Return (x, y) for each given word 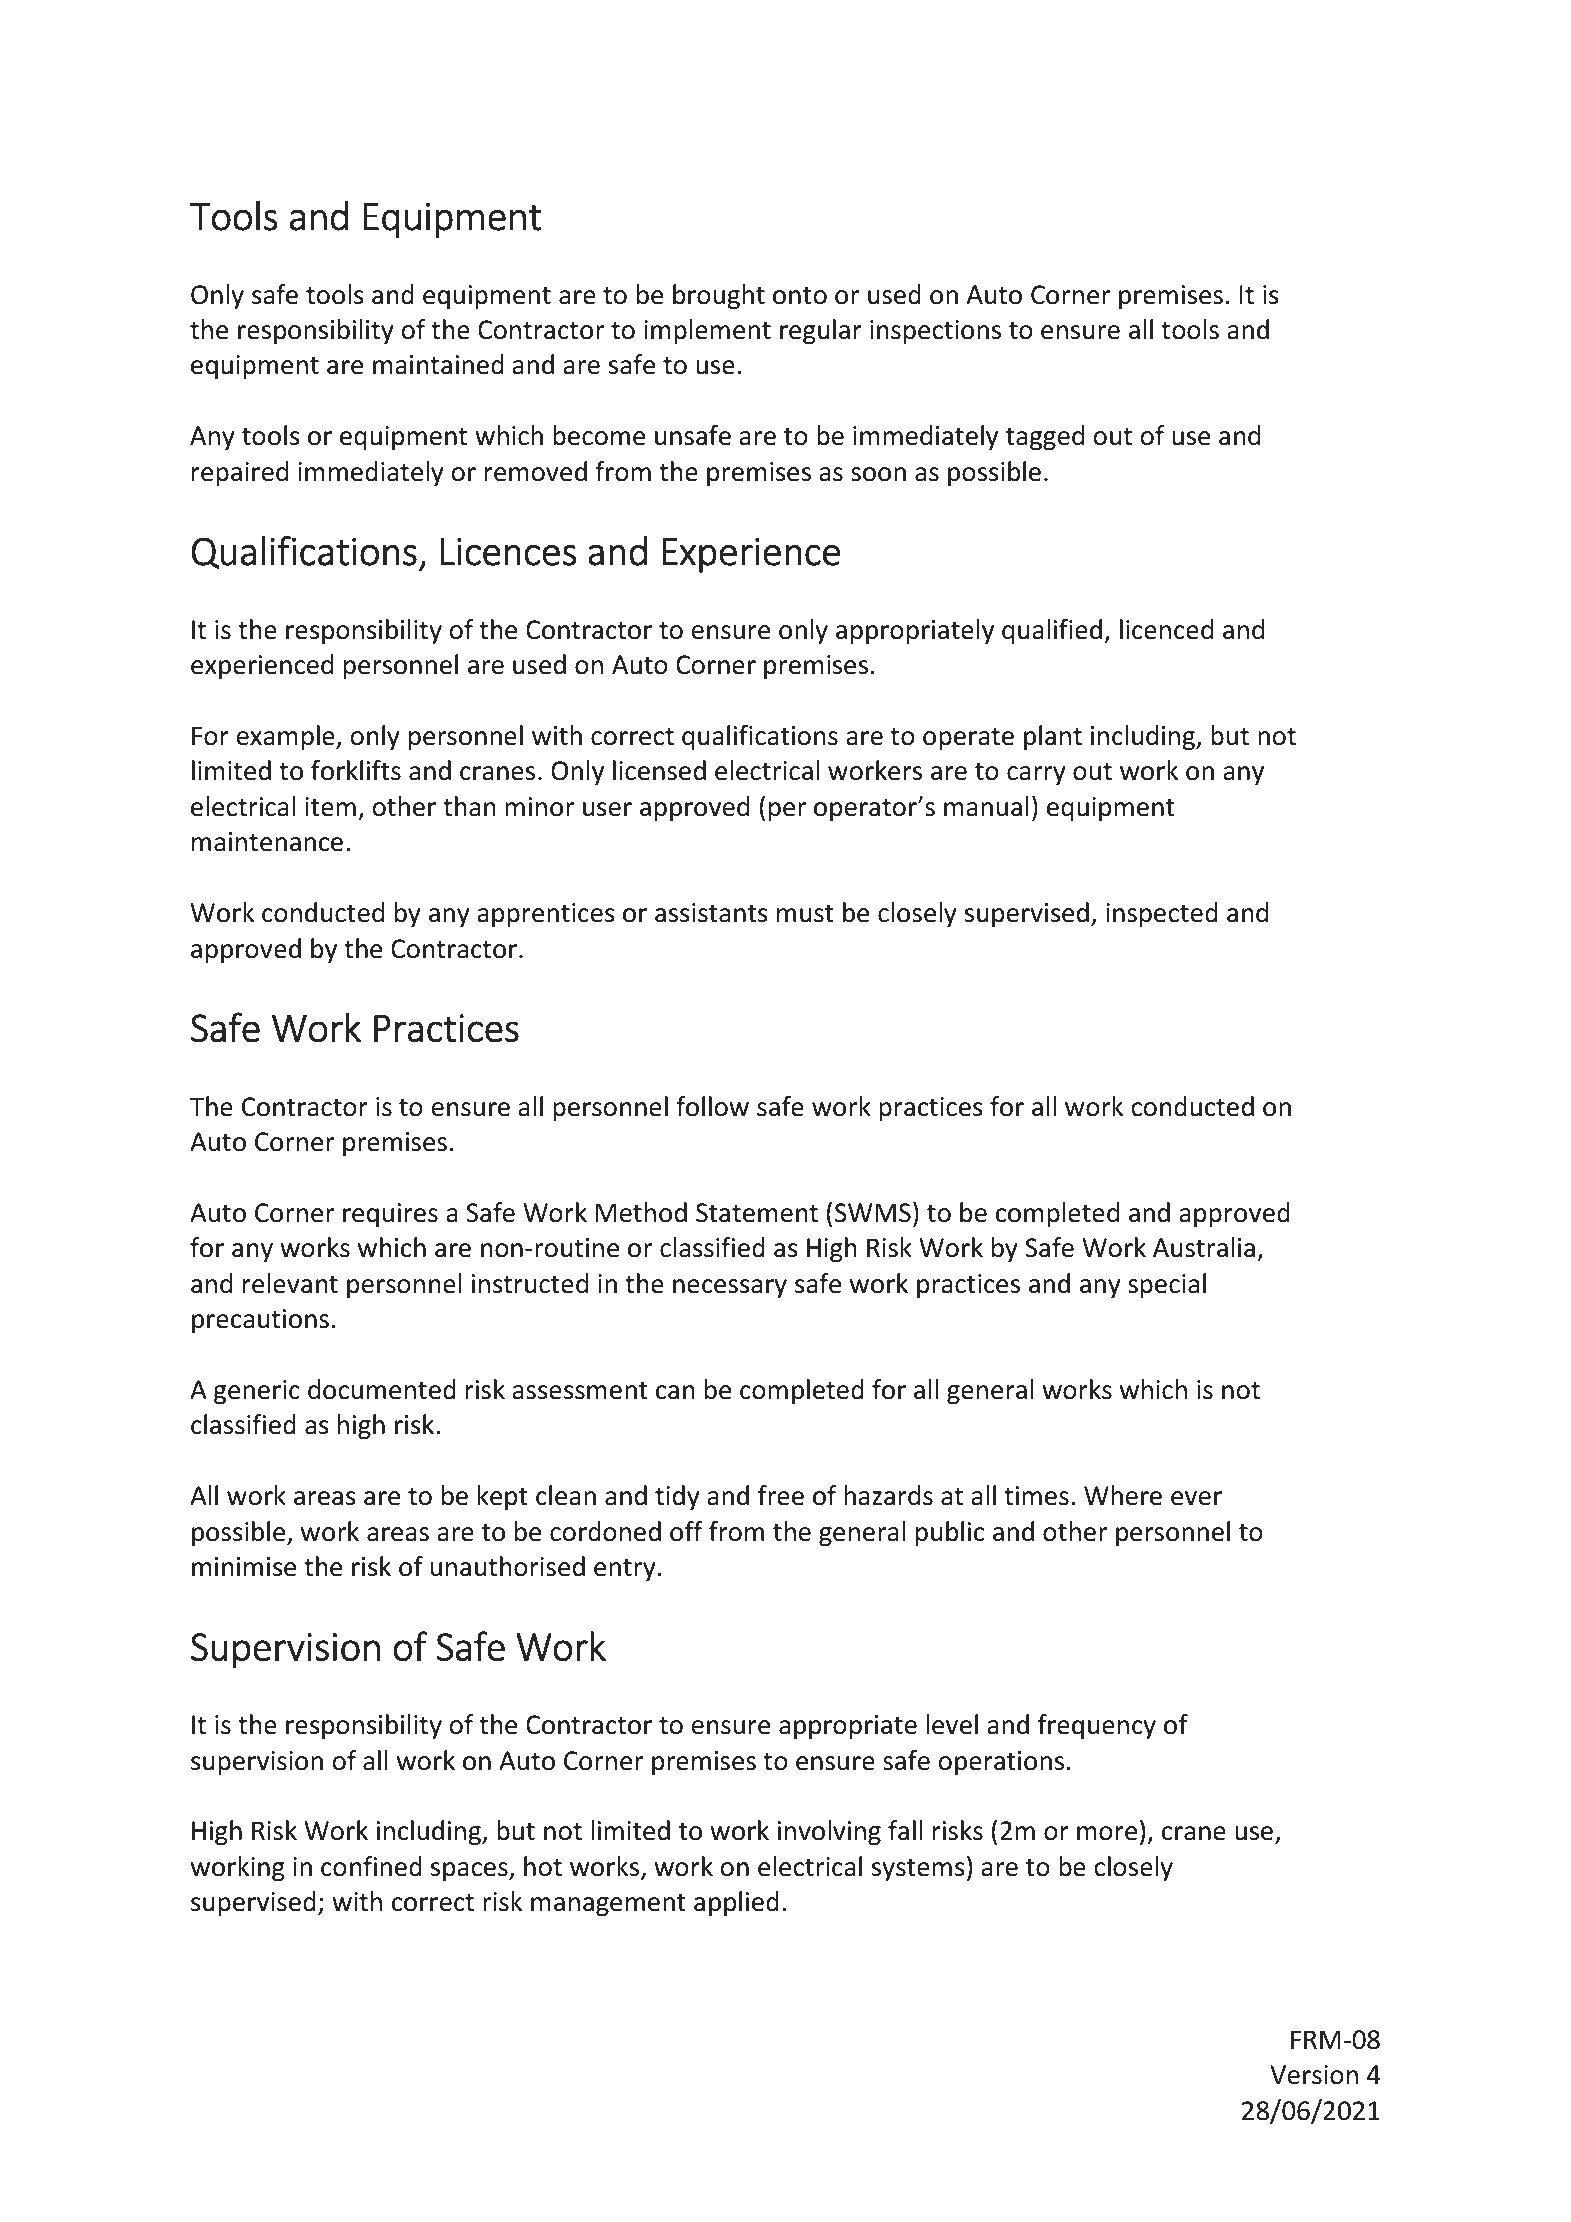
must (805, 914)
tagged (1045, 437)
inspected (1162, 914)
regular (821, 331)
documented (382, 1389)
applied (736, 1903)
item (330, 807)
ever (1196, 1498)
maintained (438, 364)
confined (371, 1866)
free (781, 1495)
